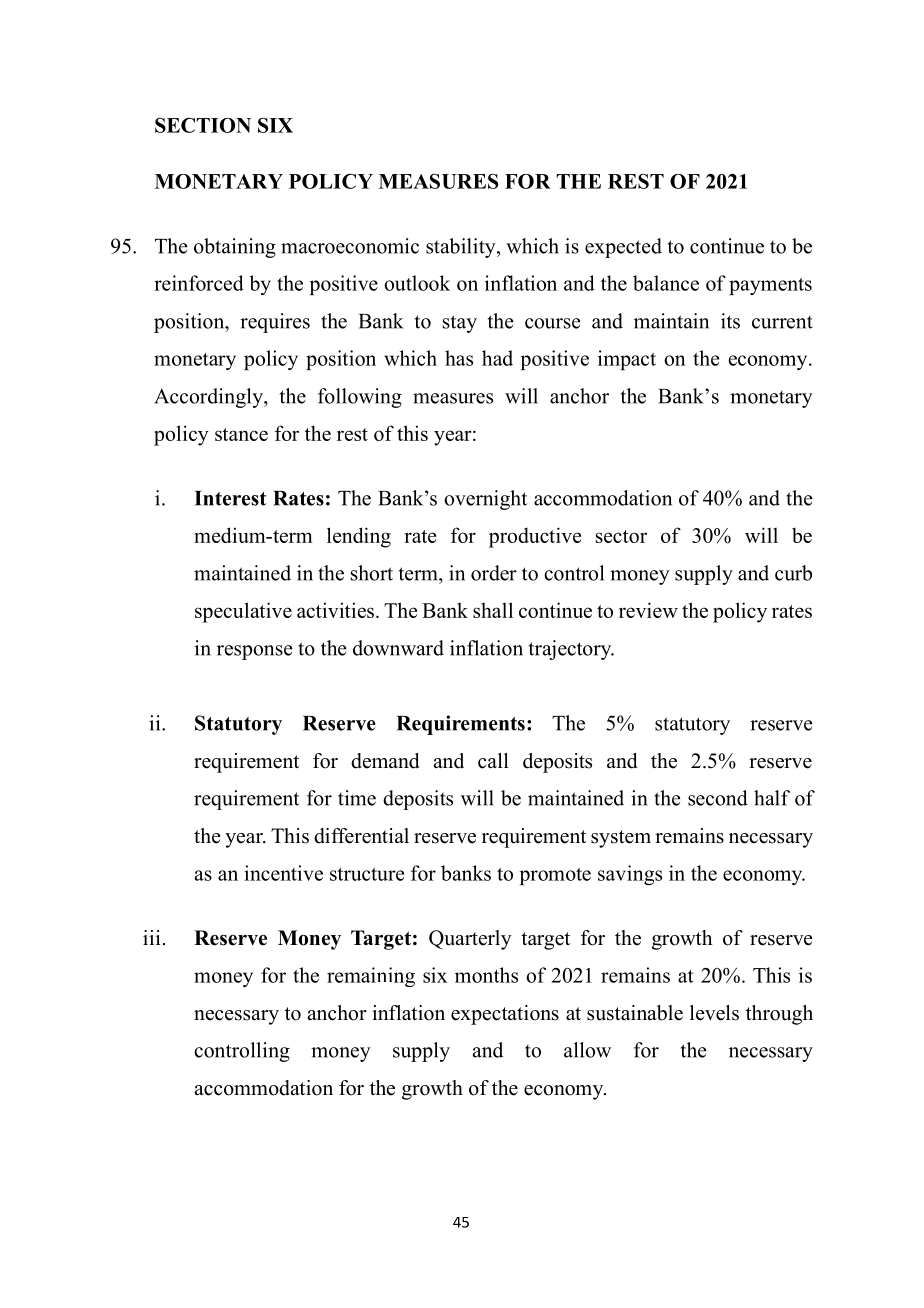 The height and width of the screenshot is (1308, 924). I want to click on review, so click(648, 610).
